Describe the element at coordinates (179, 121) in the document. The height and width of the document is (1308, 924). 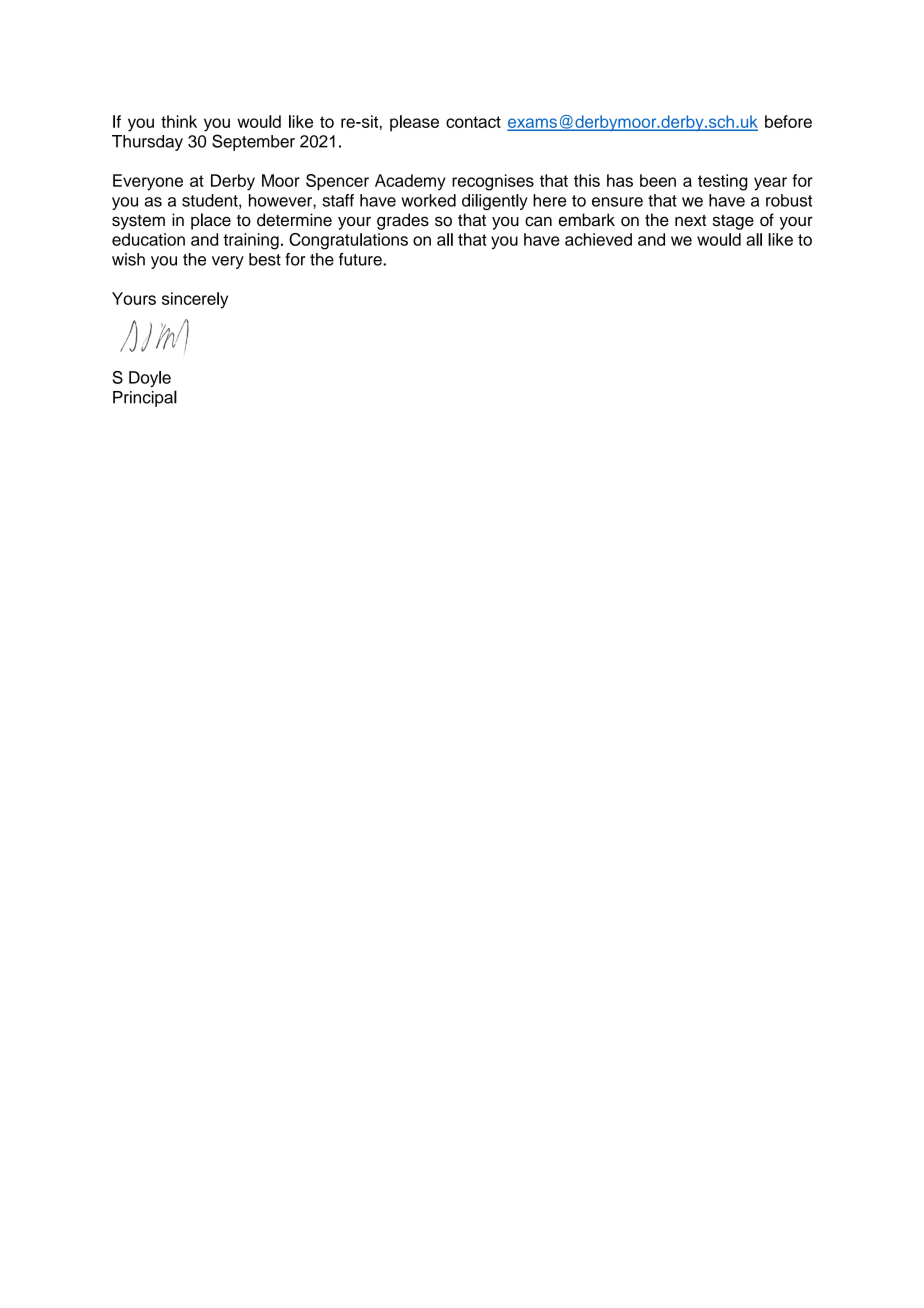
I see `think` at that location.
